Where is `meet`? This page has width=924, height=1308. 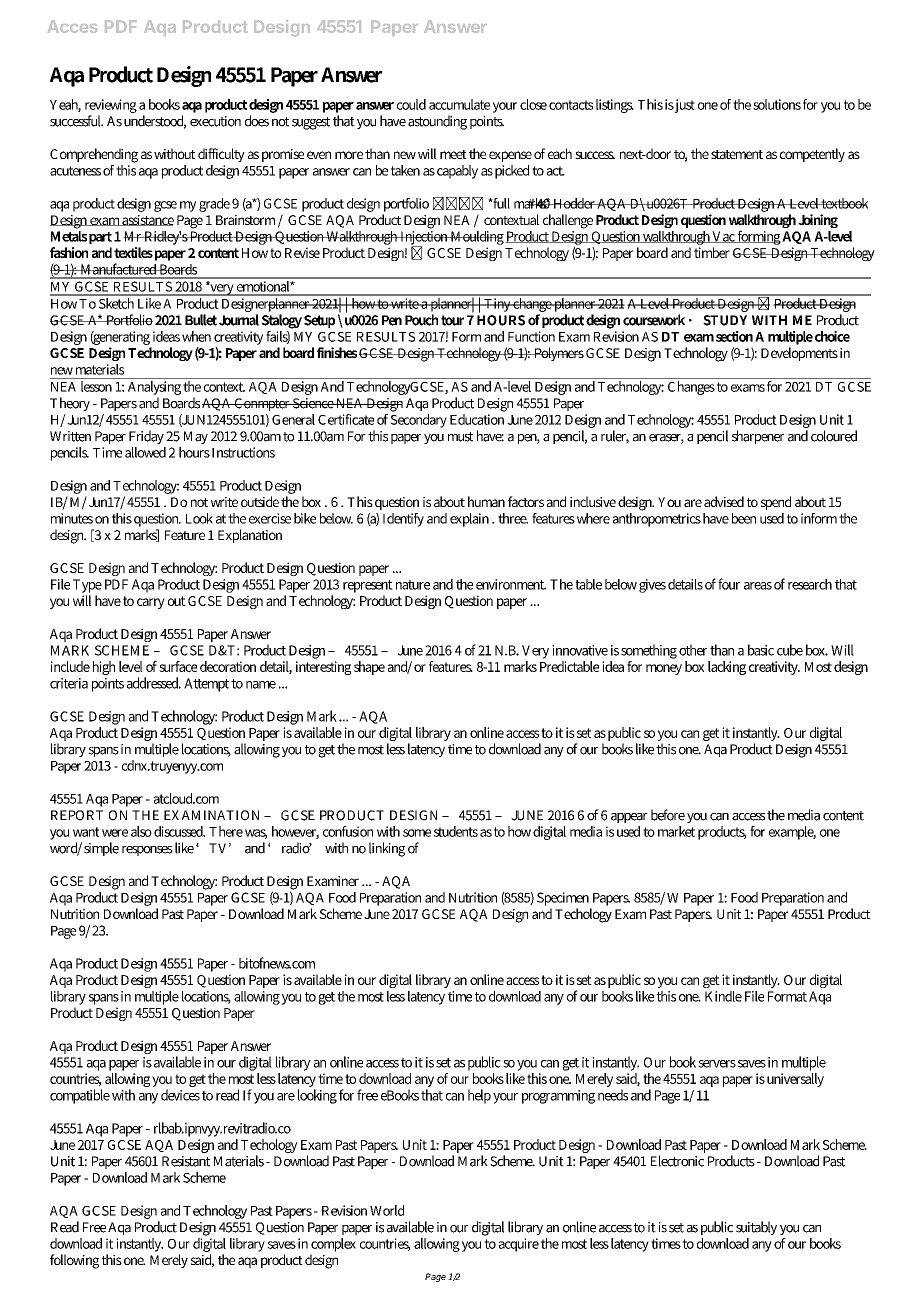
meet is located at coordinates (453, 154).
